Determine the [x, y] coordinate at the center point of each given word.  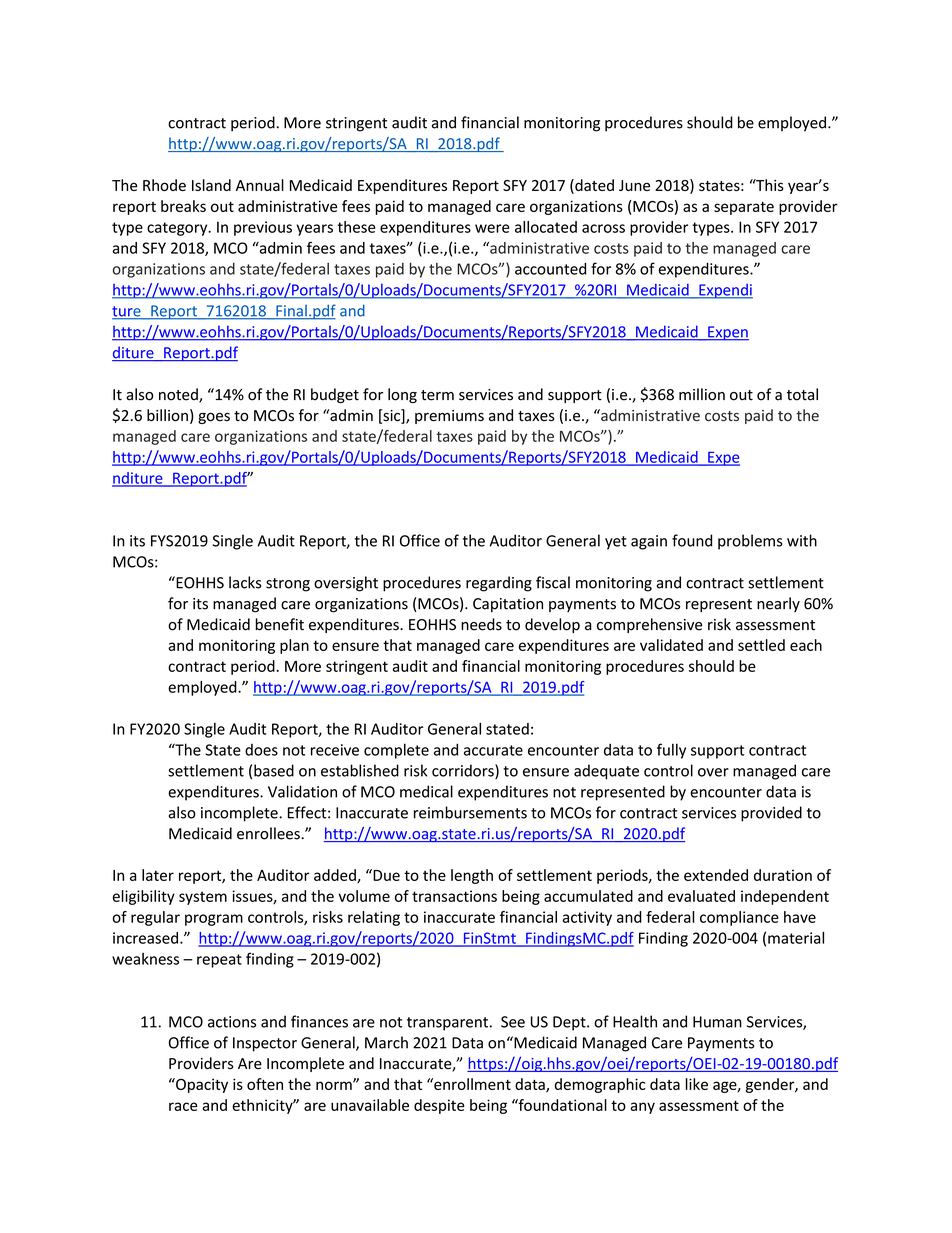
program [214, 920]
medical [426, 791]
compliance [739, 918]
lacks [245, 582]
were [492, 228]
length [472, 876]
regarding [499, 584]
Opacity [201, 1085]
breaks [183, 206]
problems [750, 542]
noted [179, 395]
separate [744, 208]
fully [671, 751]
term [437, 395]
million [702, 394]
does [261, 750]
